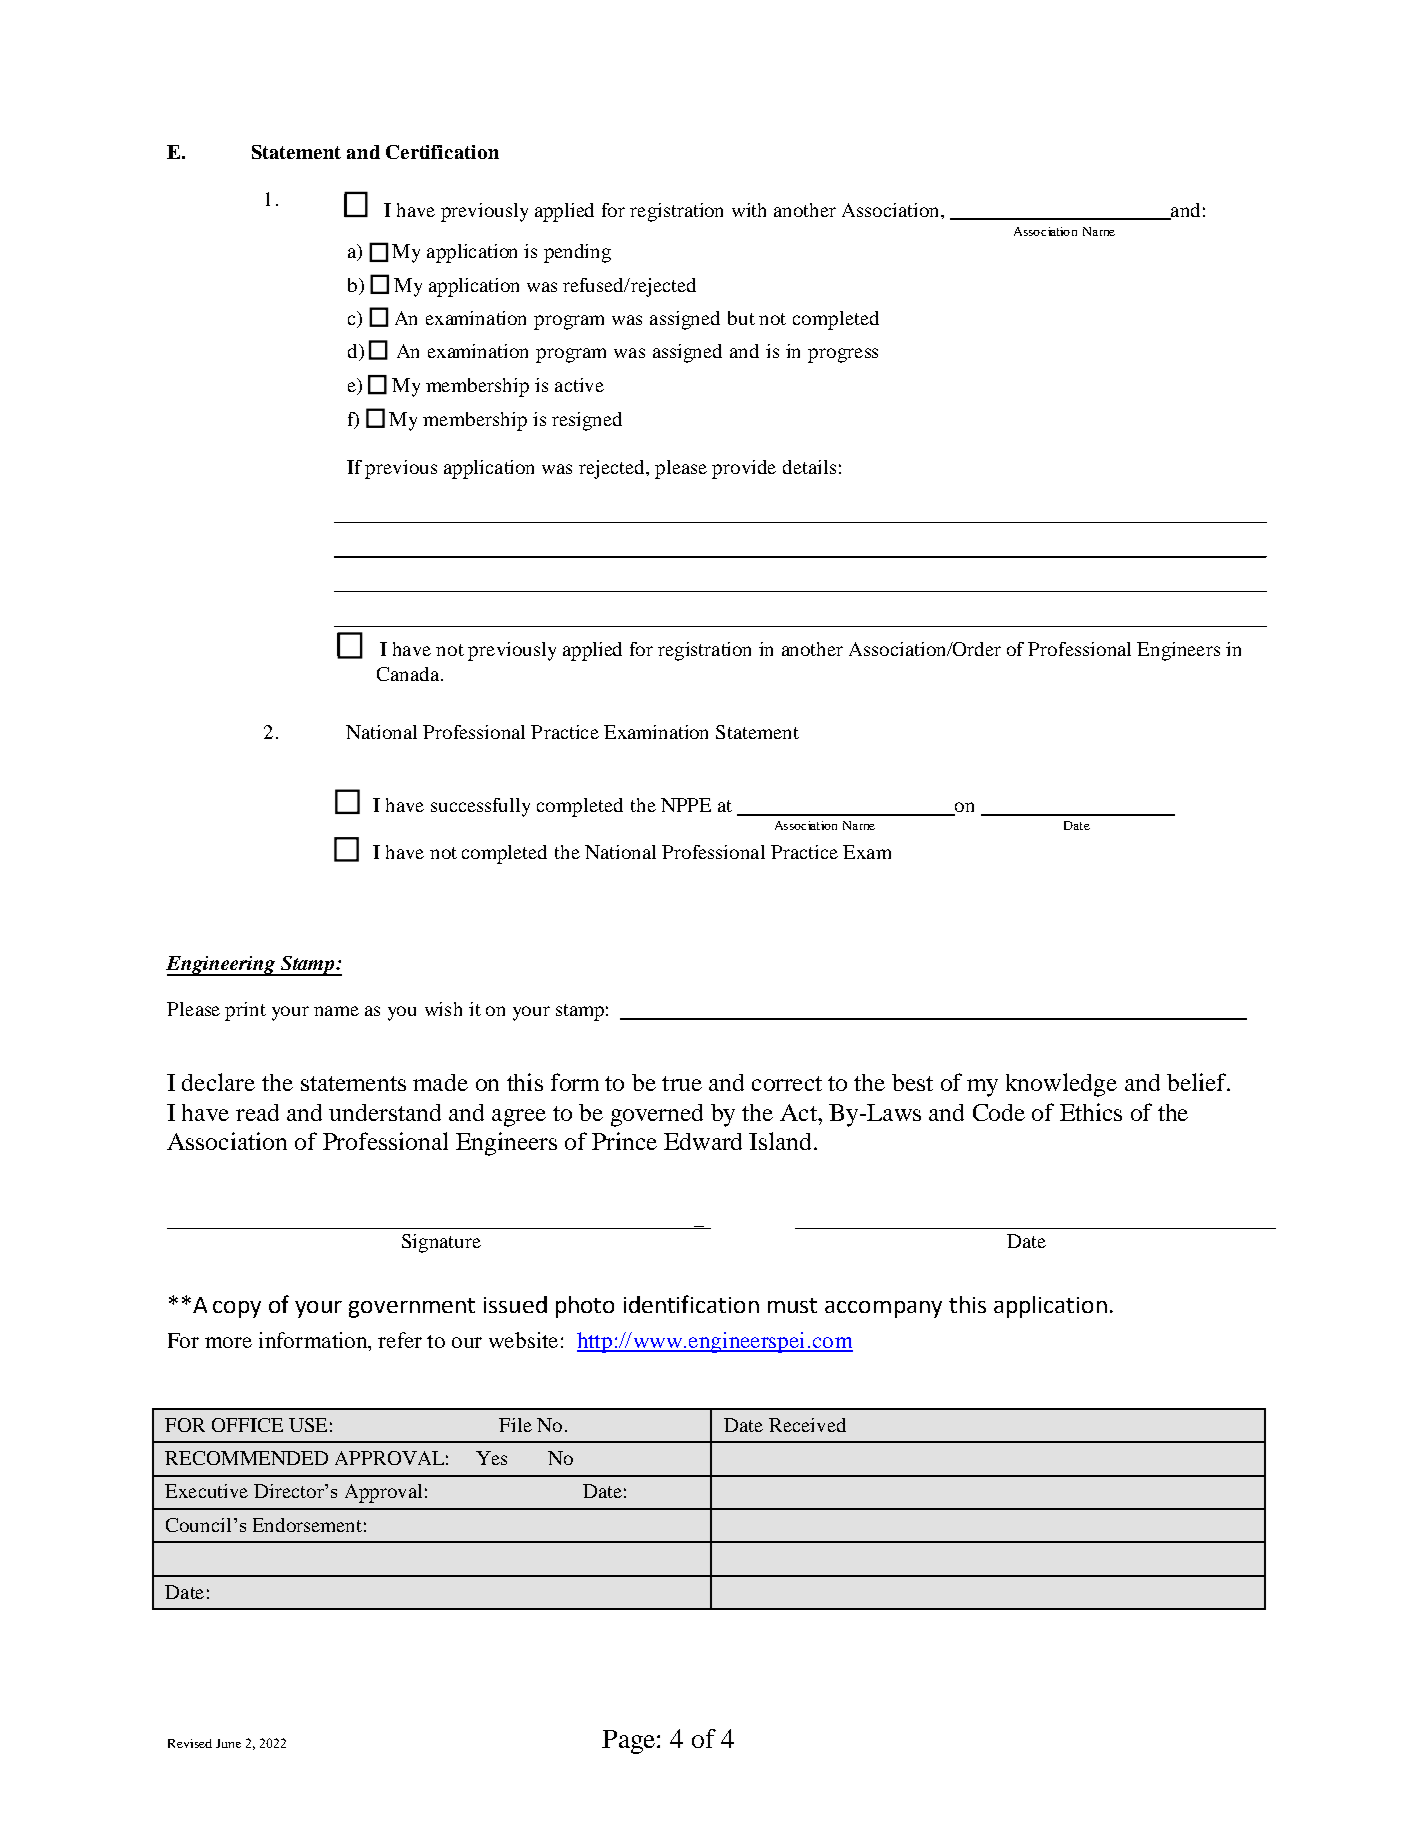  Describe the element at coordinates (221, 966) in the document. I see `Engineering` at that location.
